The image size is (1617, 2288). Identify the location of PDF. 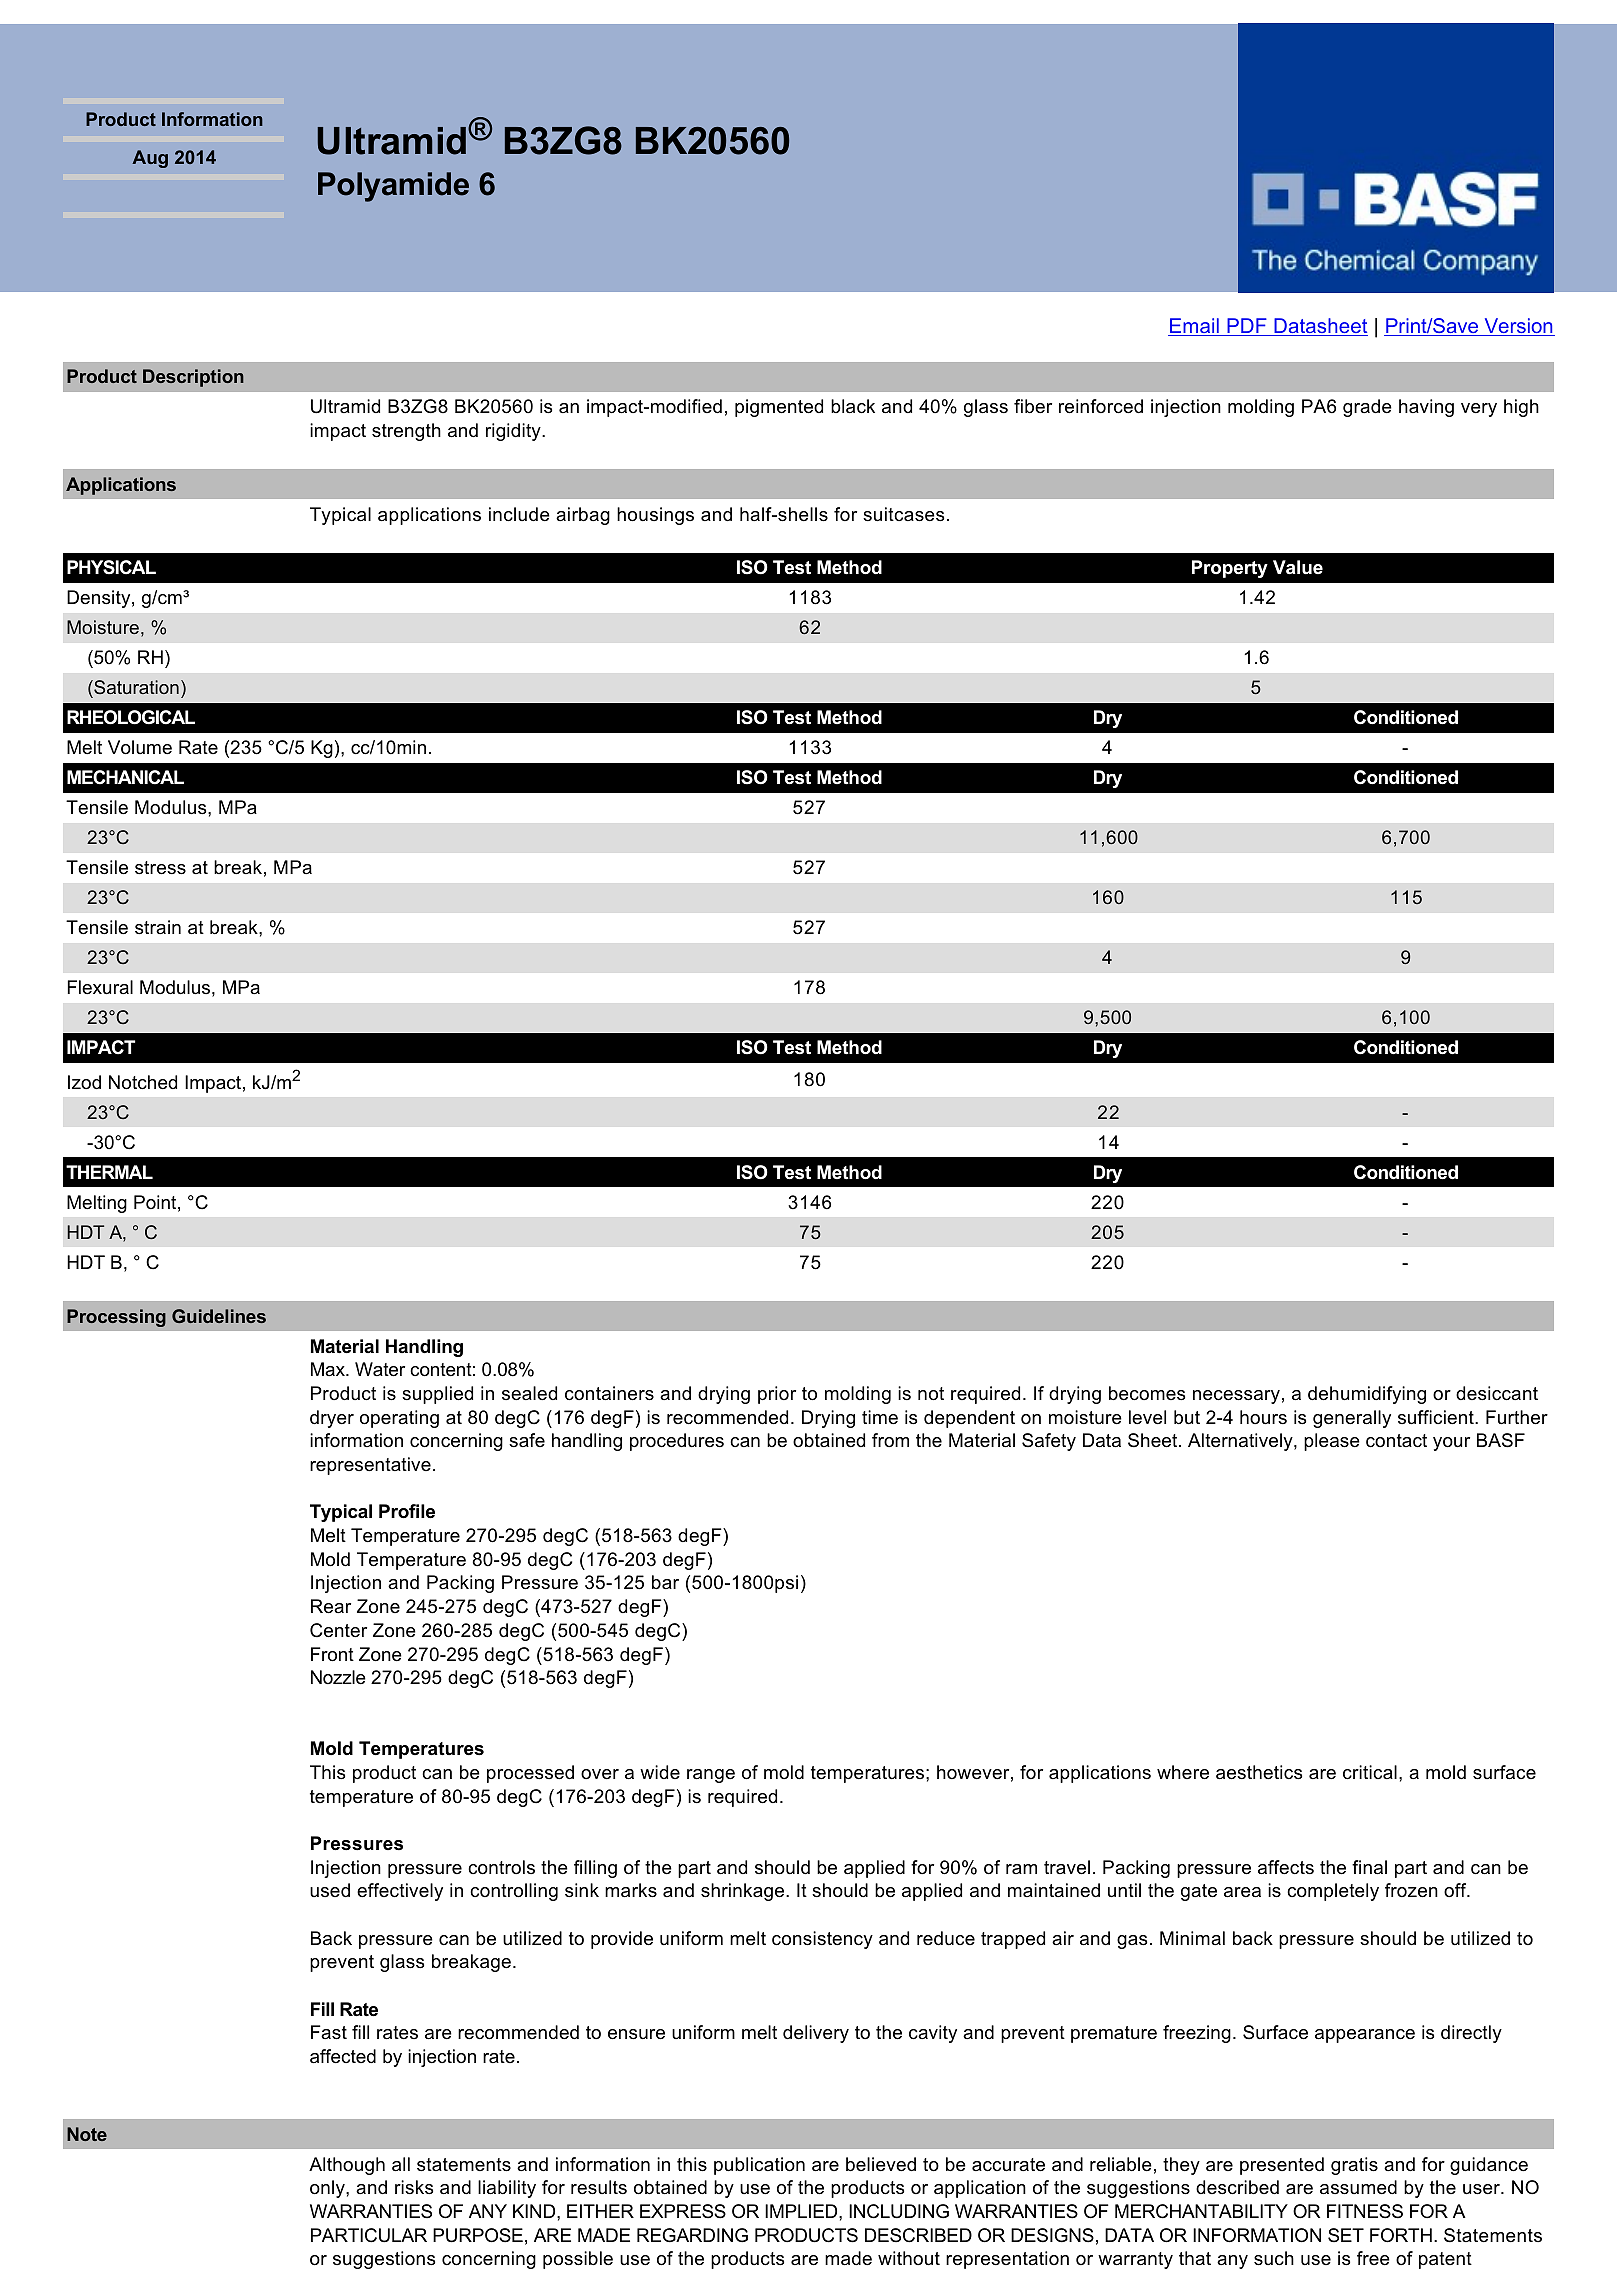
(1247, 327).
